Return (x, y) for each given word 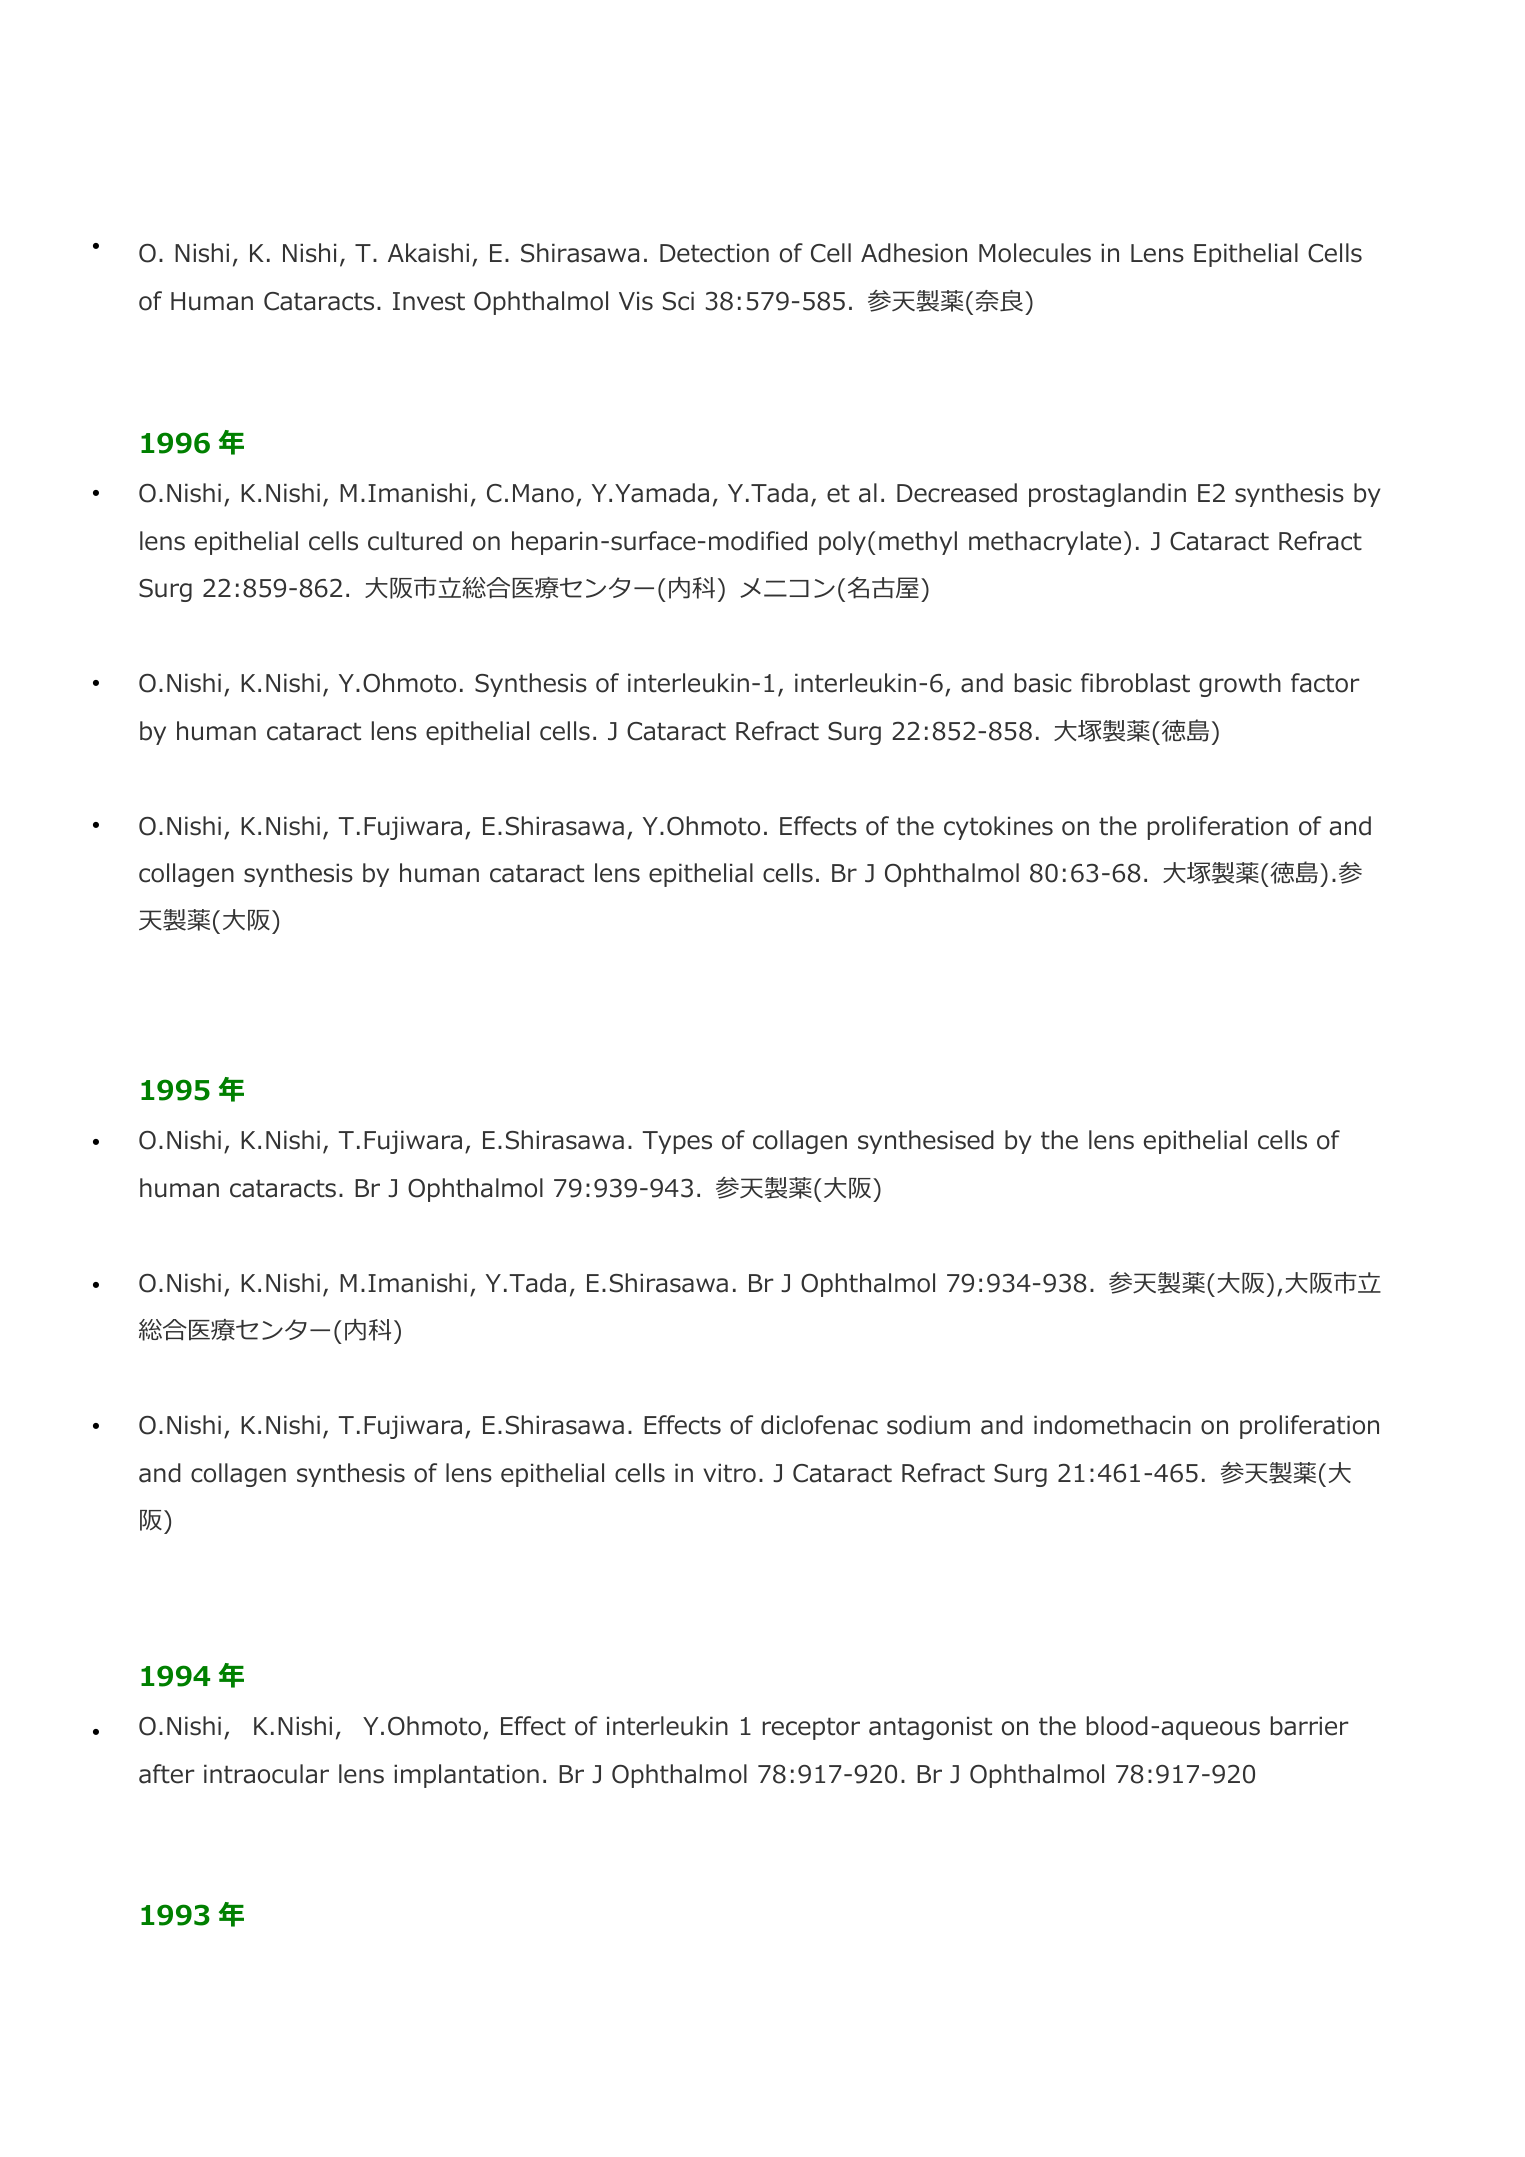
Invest (429, 301)
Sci (678, 301)
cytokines (998, 828)
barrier (1310, 1726)
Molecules (1035, 253)
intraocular (266, 1774)
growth (1240, 685)
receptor (811, 1728)
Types (677, 1142)
